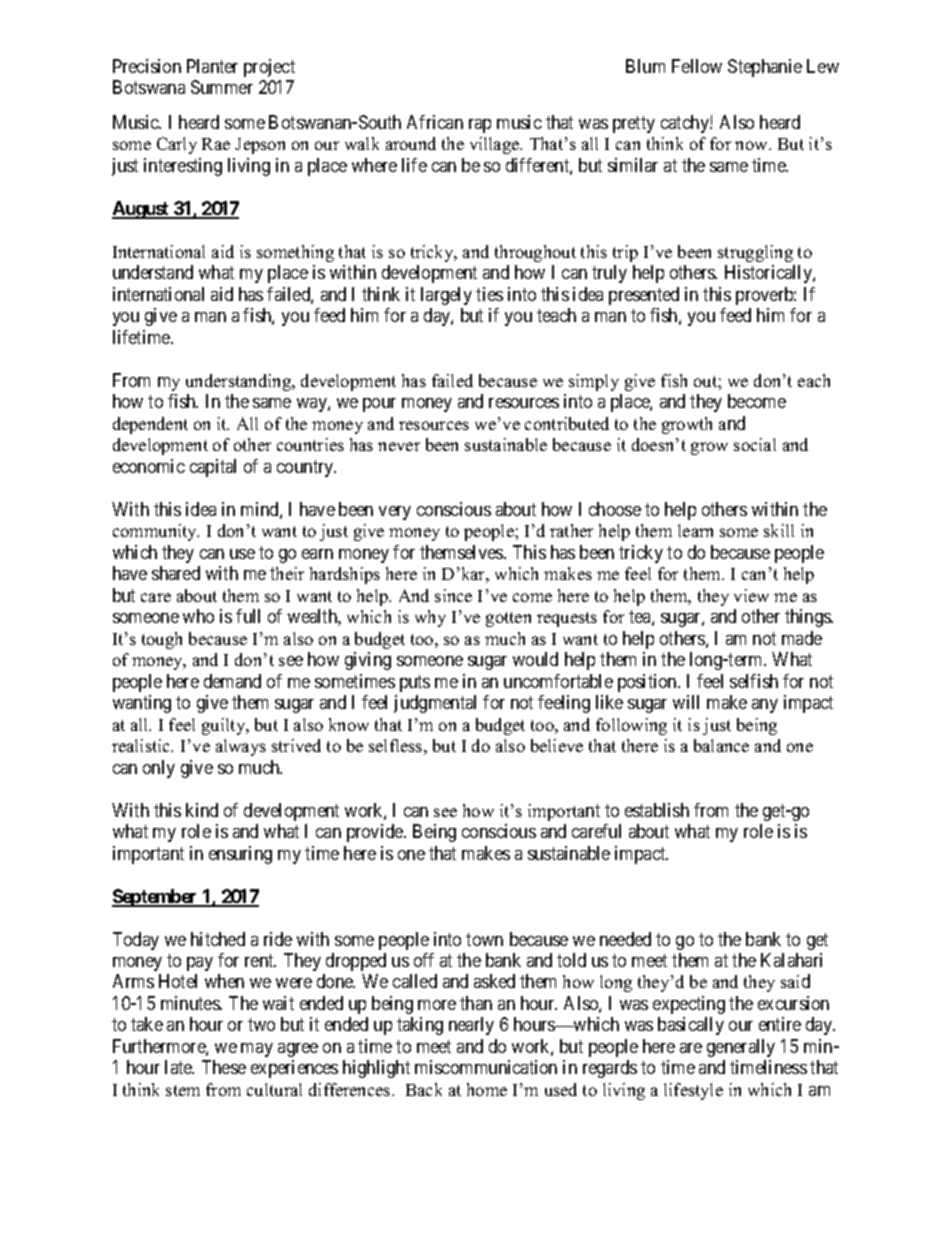 The height and width of the screenshot is (1233, 952). Describe the element at coordinates (399, 446) in the screenshot. I see `never` at that location.
